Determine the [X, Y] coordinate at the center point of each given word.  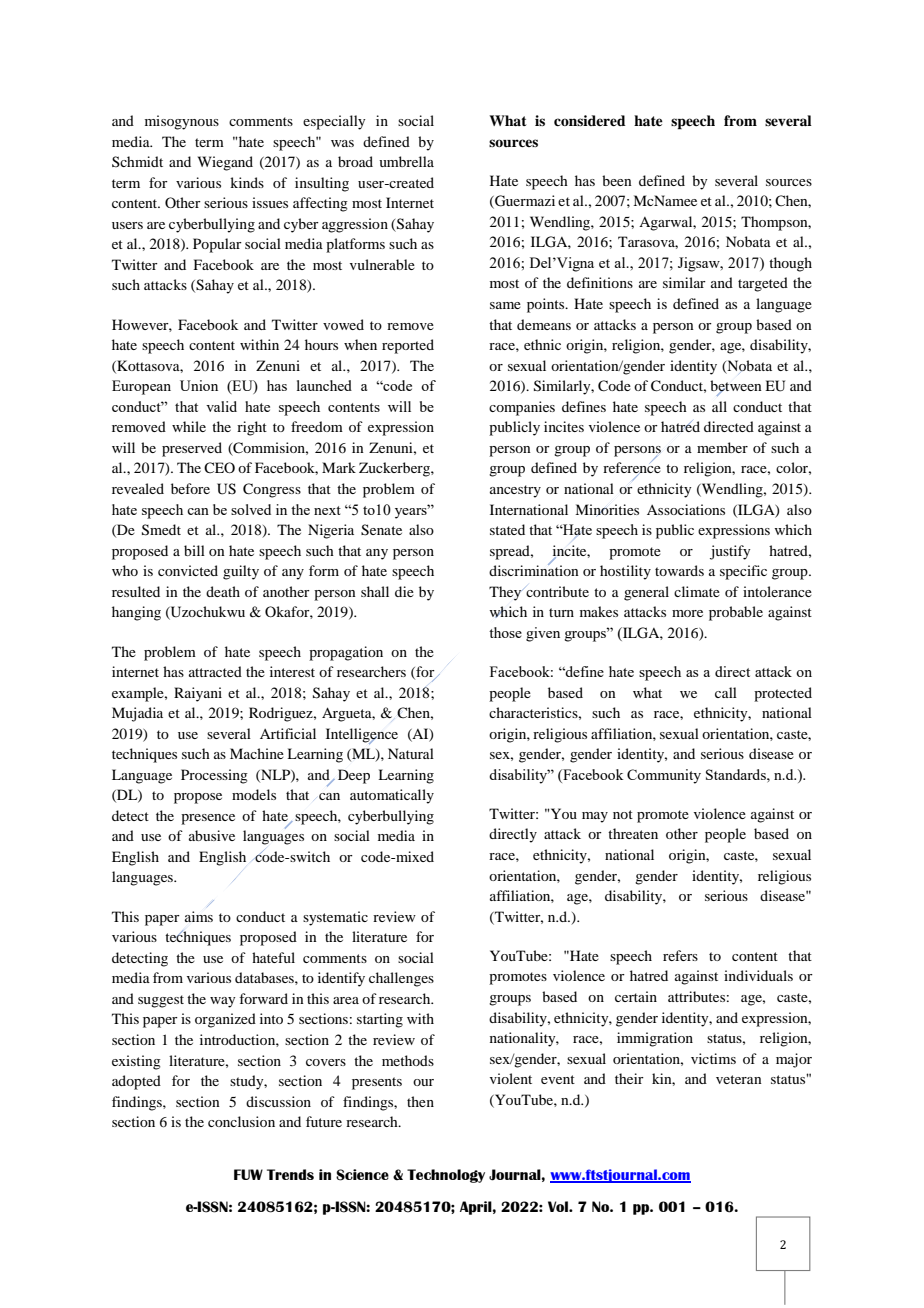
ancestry [515, 491]
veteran [739, 1079]
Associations [686, 509]
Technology [446, 1176]
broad [355, 161]
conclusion [241, 1121]
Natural [411, 753]
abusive [212, 835]
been [617, 180]
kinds [247, 182]
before [190, 488]
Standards [737, 774]
